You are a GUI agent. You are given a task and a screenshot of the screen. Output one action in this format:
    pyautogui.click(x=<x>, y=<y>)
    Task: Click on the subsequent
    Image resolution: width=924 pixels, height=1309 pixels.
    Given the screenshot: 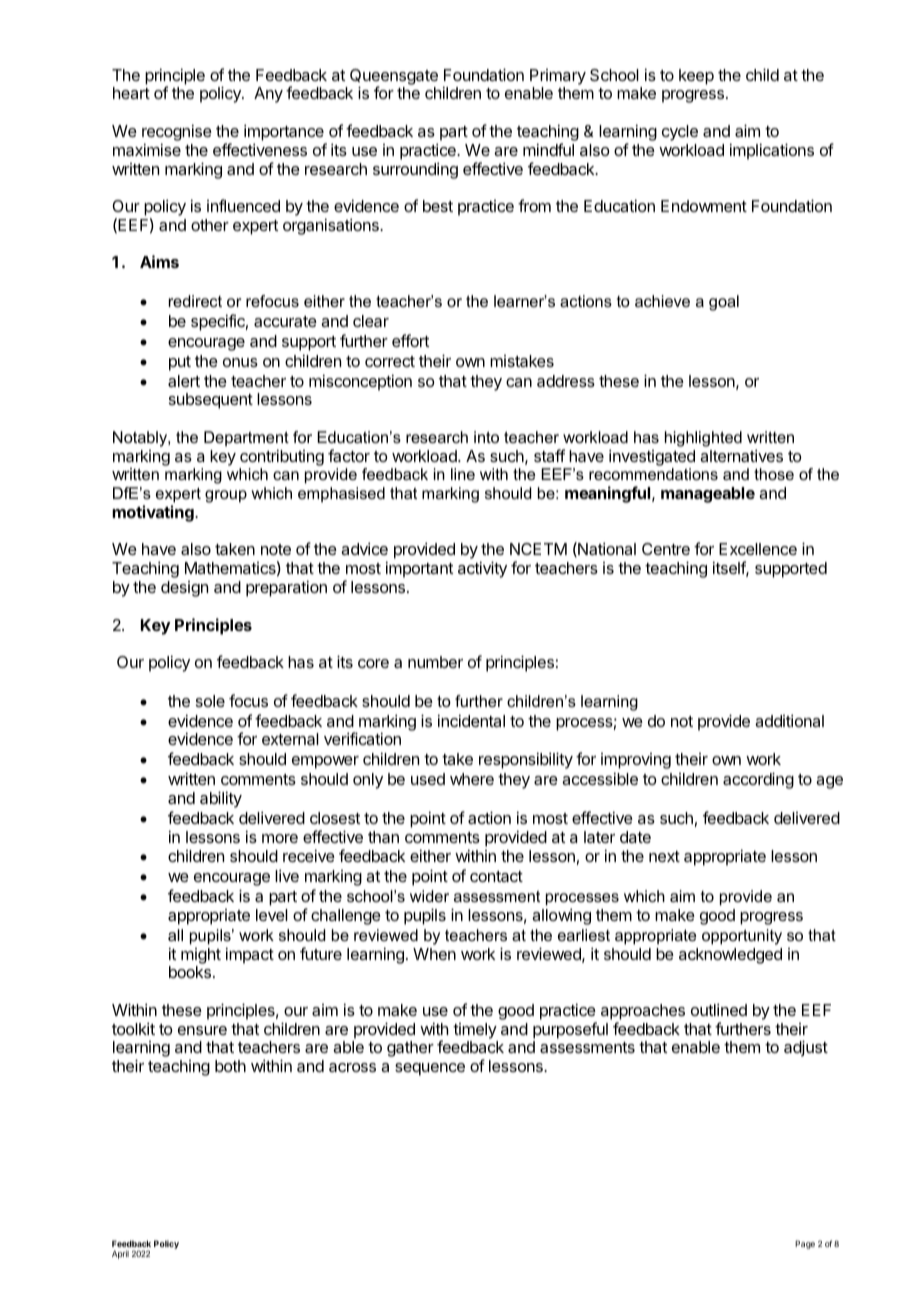 What is the action you would take?
    pyautogui.click(x=211, y=401)
